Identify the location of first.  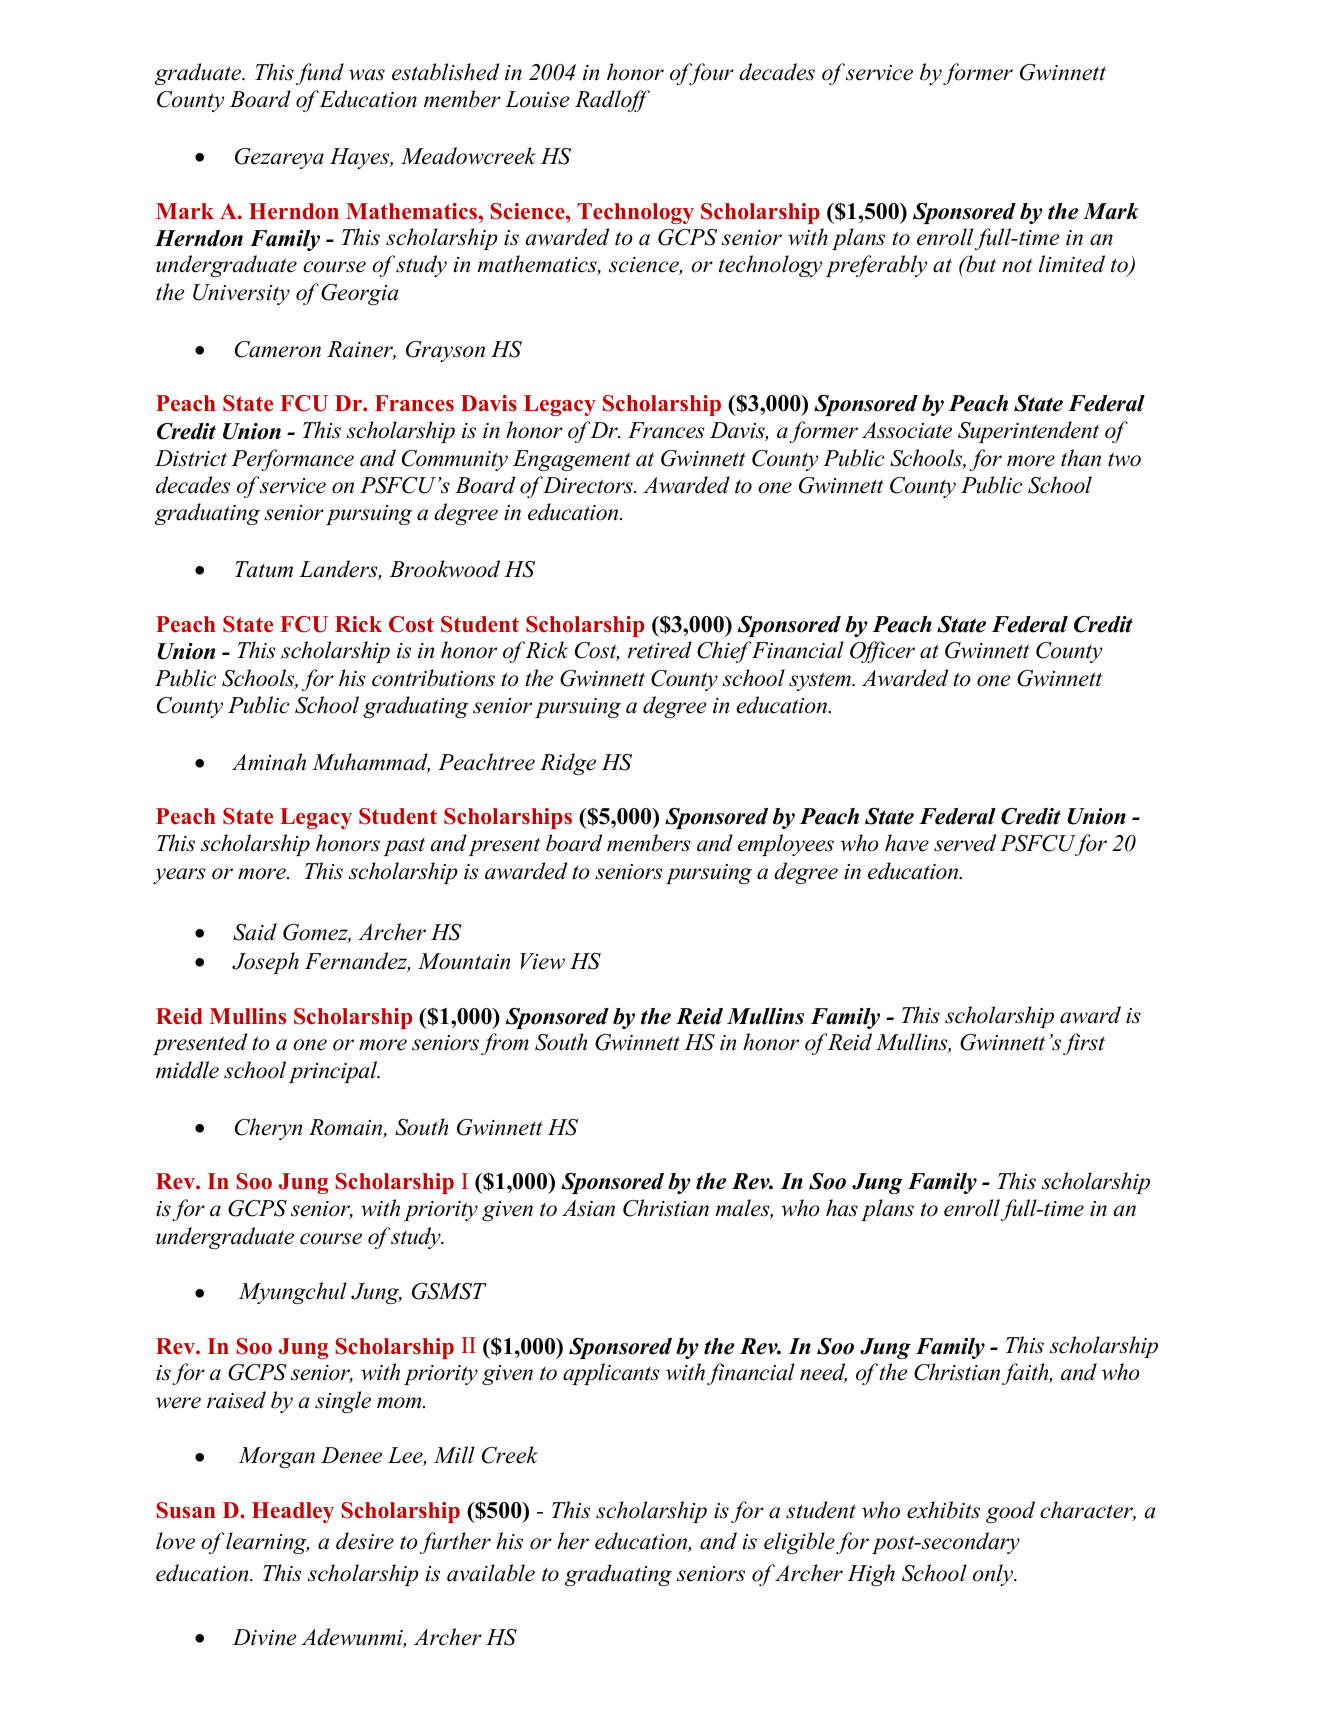
(1084, 1044).
